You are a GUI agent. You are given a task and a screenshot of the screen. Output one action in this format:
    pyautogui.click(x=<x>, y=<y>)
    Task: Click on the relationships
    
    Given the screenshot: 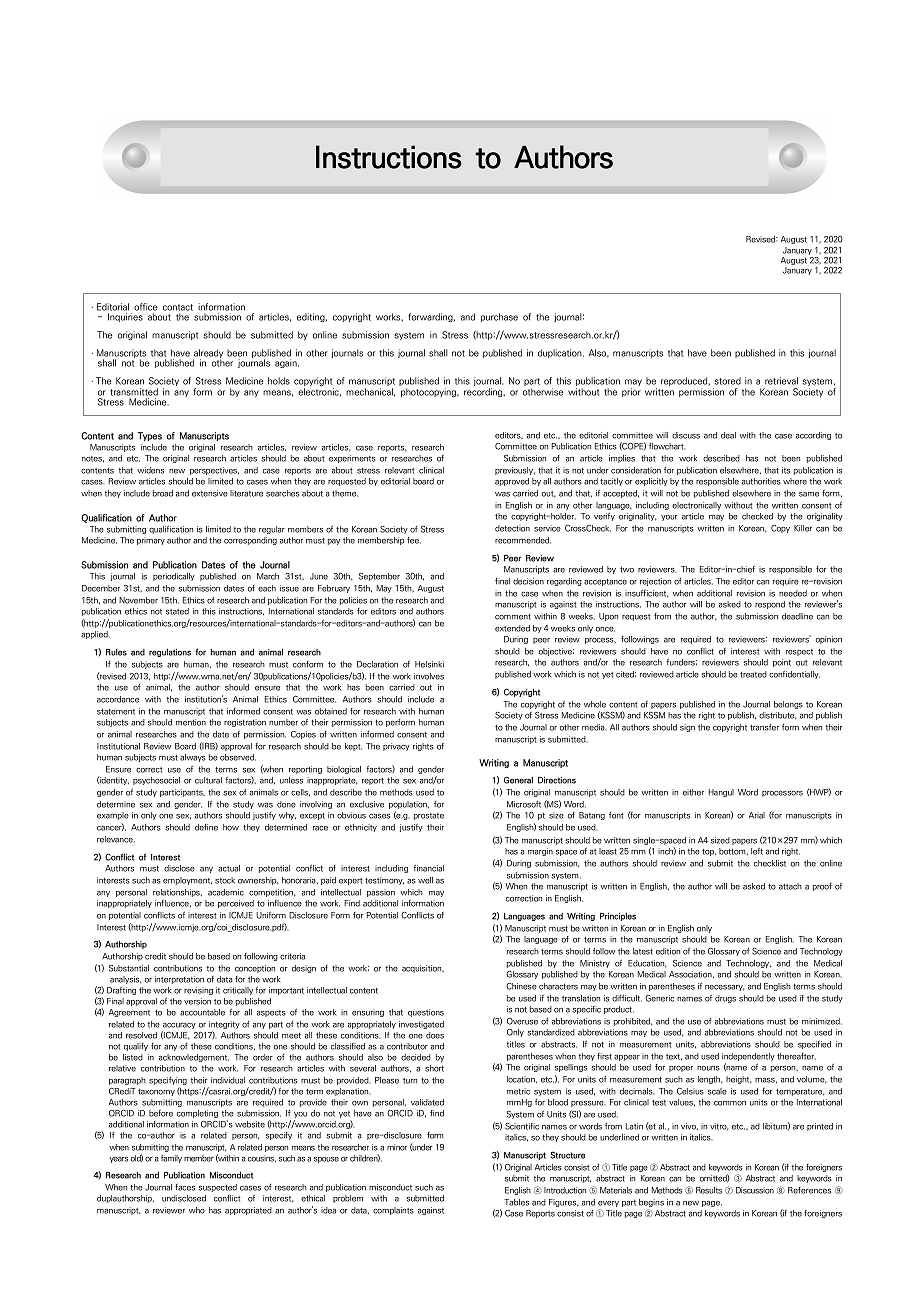 What is the action you would take?
    pyautogui.click(x=177, y=893)
